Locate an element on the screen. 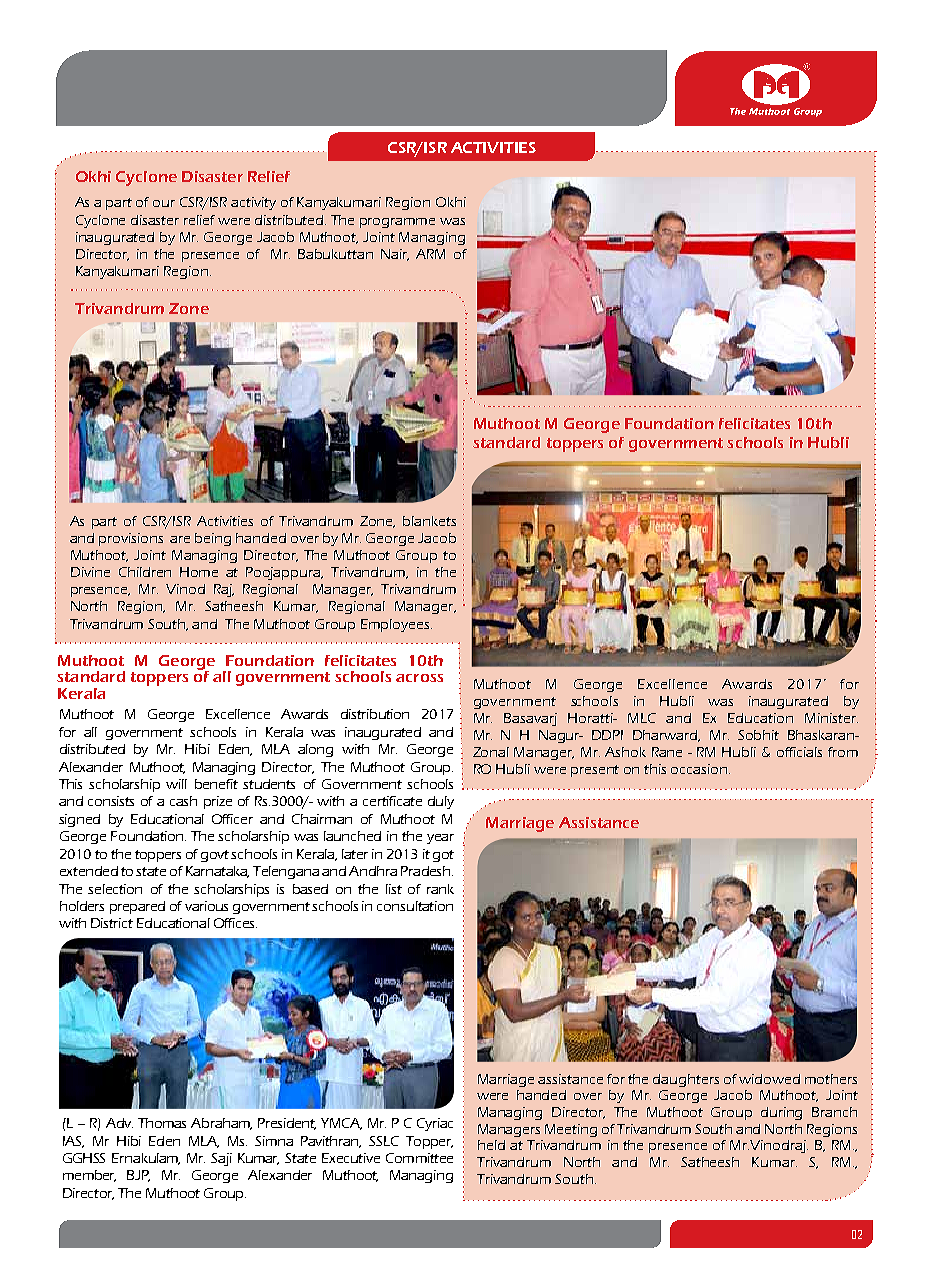 The height and width of the screenshot is (1288, 932). provisions is located at coordinates (131, 539).
